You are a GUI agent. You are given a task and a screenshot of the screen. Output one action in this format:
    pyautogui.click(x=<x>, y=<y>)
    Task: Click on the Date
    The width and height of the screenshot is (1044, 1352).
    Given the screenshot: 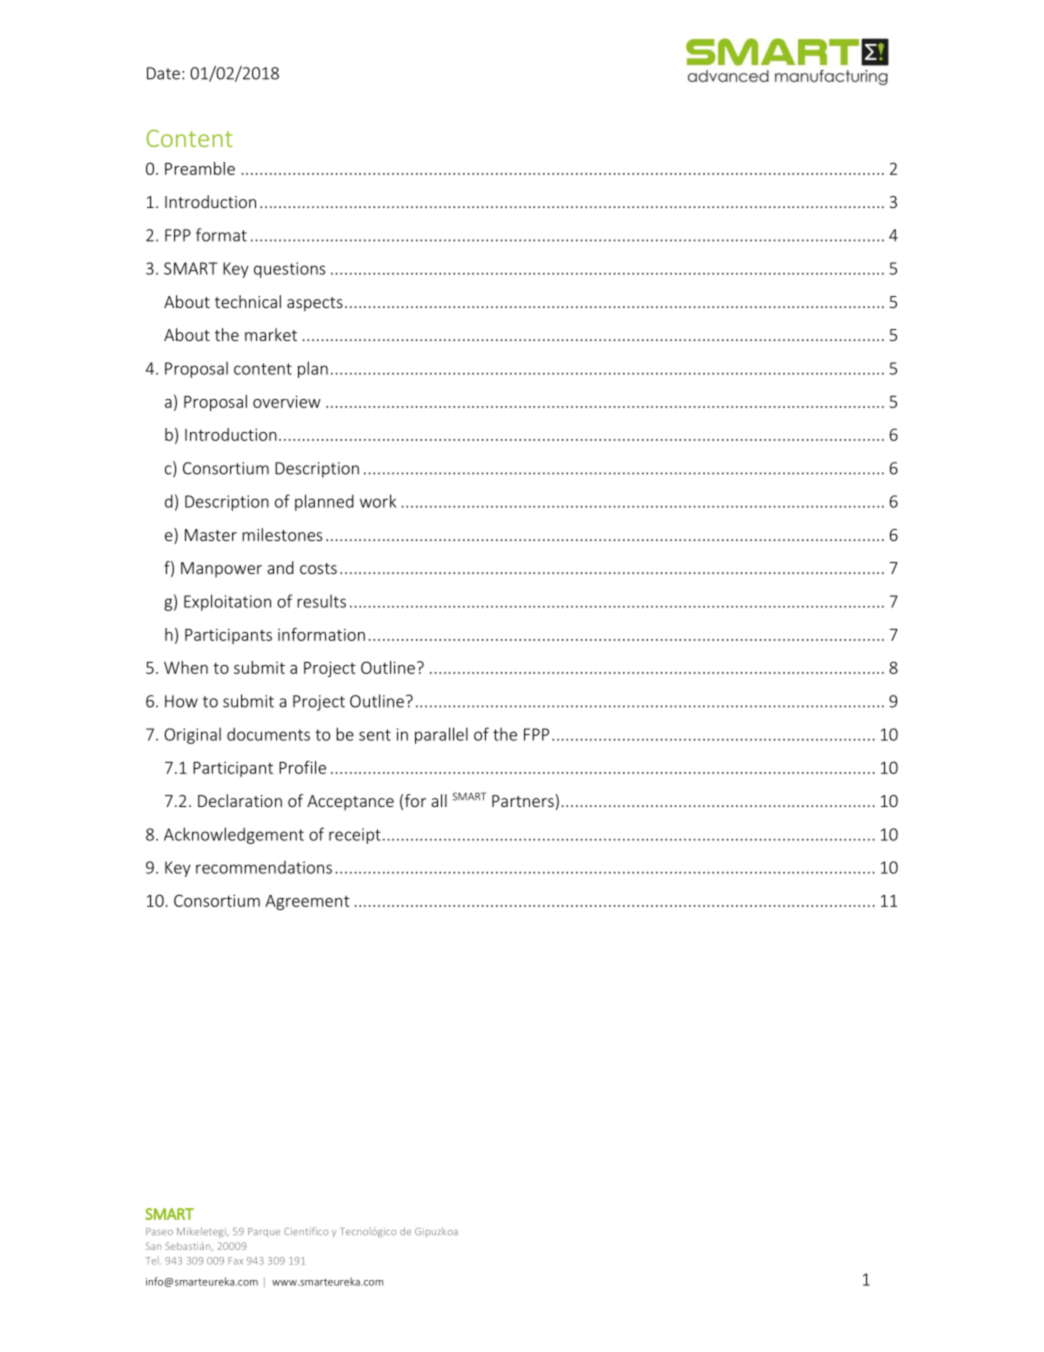 What is the action you would take?
    pyautogui.click(x=163, y=73)
